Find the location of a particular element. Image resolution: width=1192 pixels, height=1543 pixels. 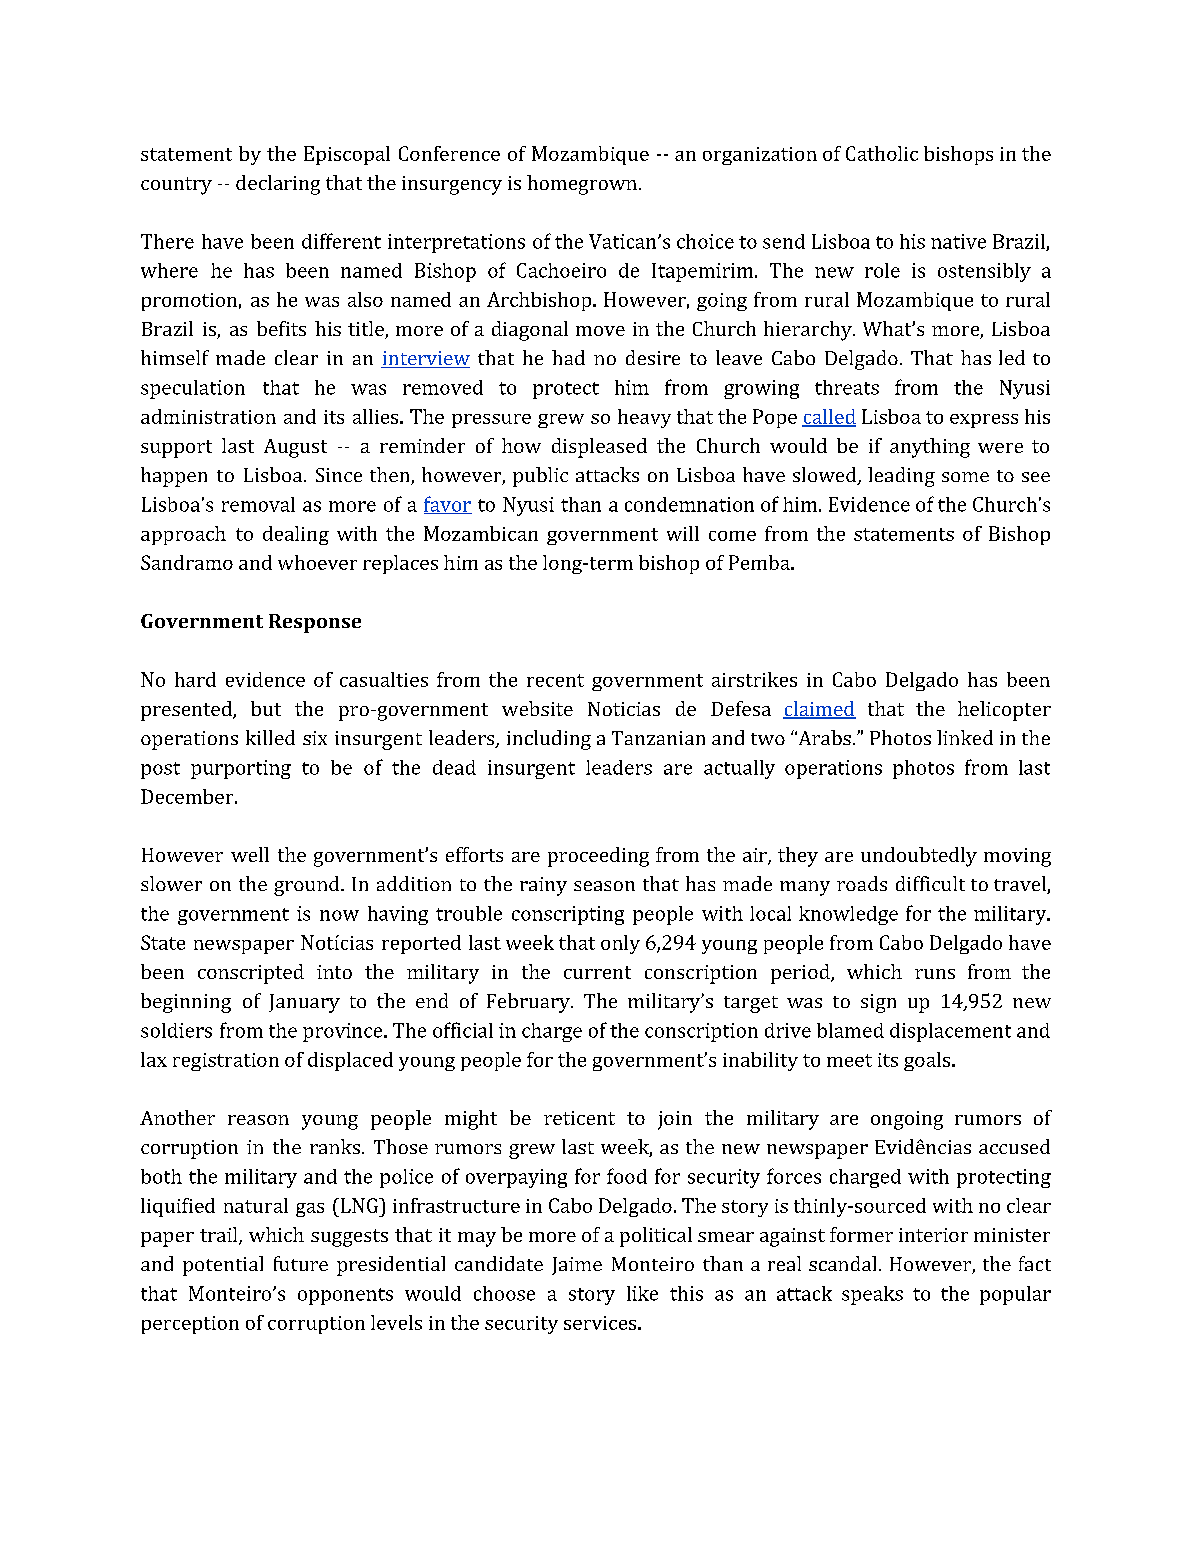

undoubtedly is located at coordinates (919, 857).
